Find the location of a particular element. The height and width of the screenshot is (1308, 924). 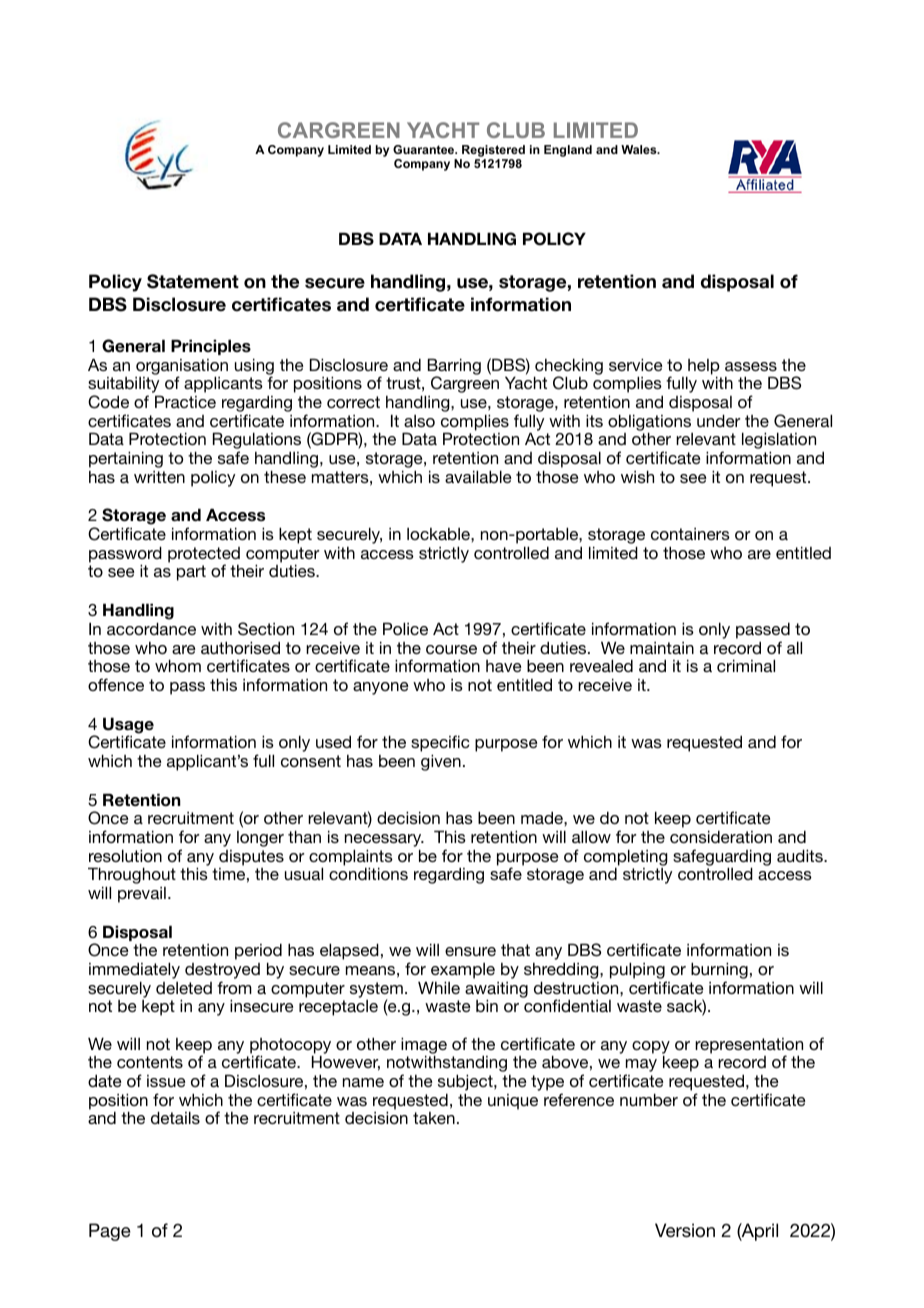

Statement is located at coordinates (193, 281).
